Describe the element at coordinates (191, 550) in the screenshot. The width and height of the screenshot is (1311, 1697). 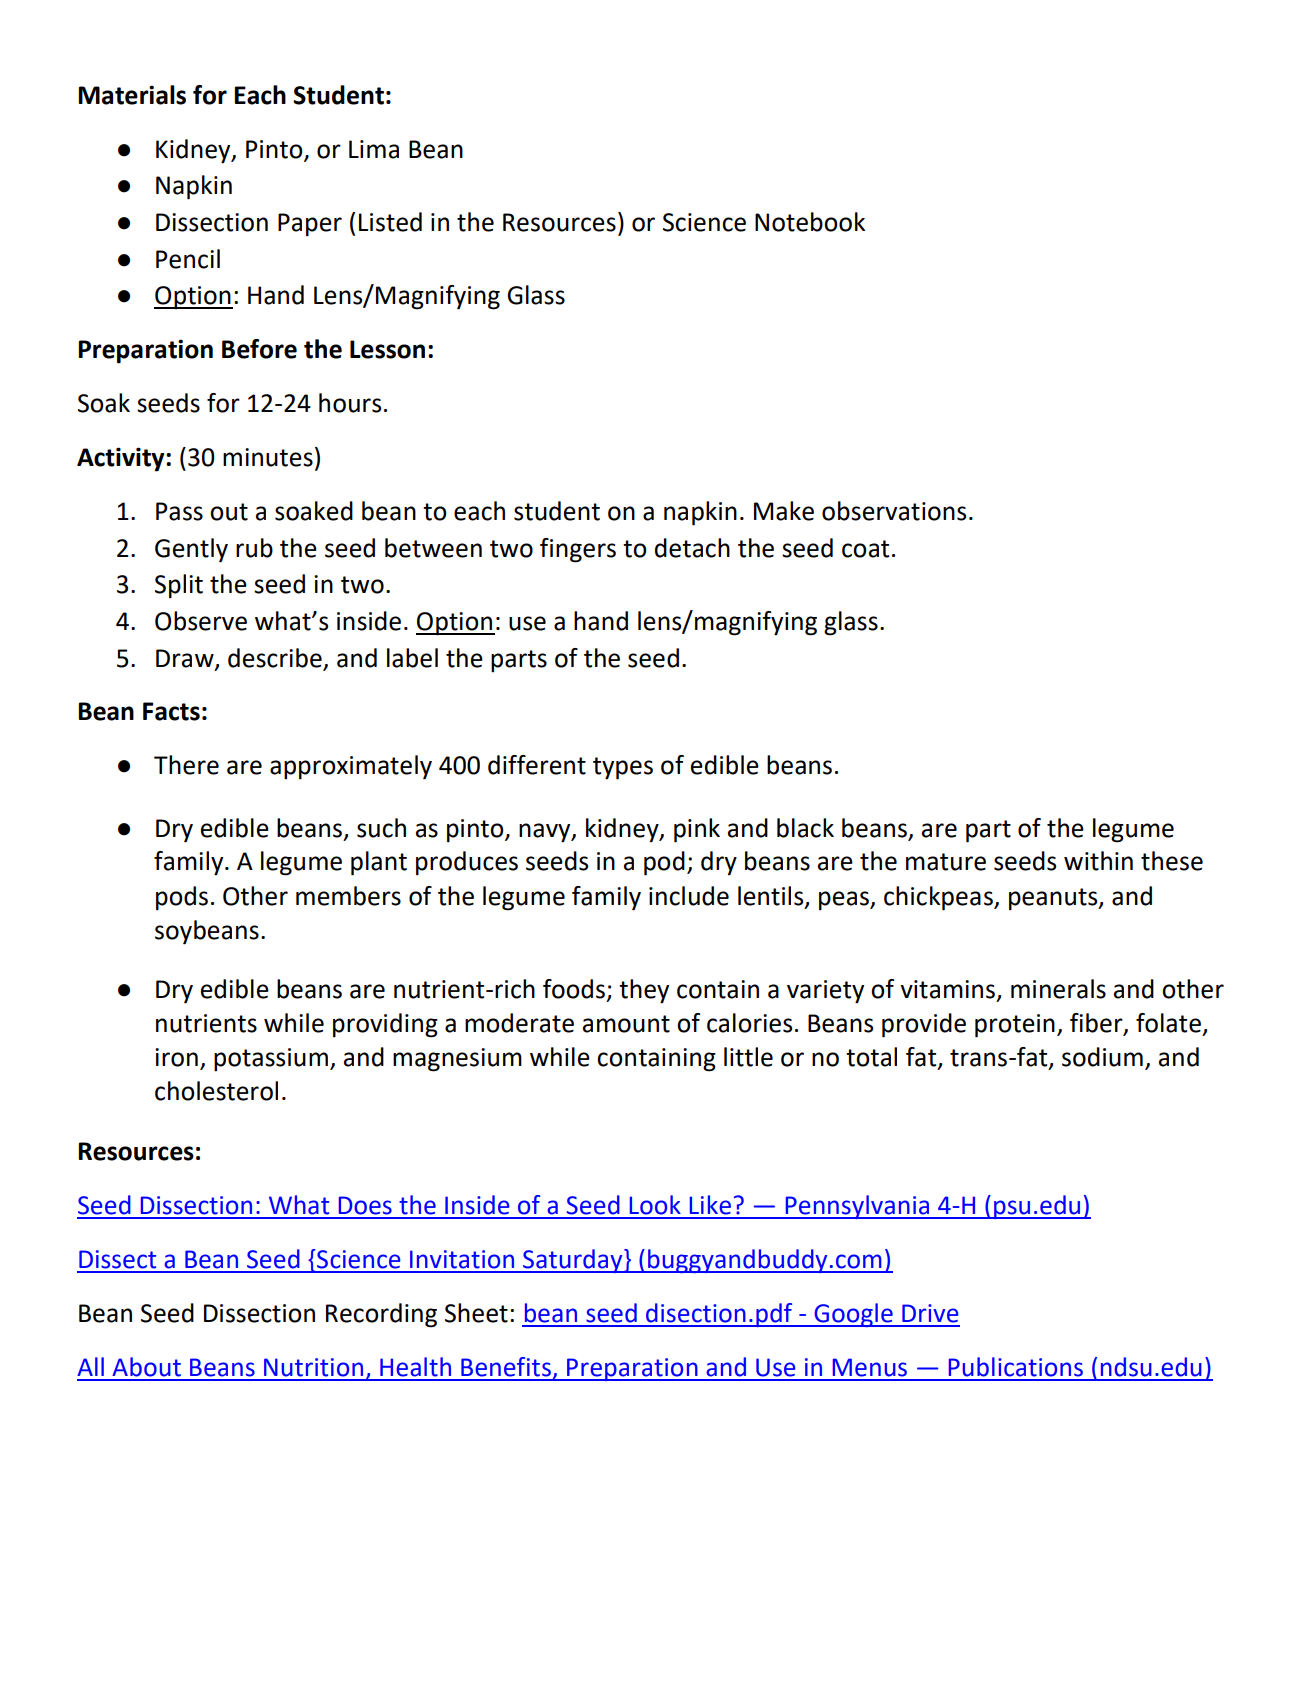
I see `Gently` at that location.
